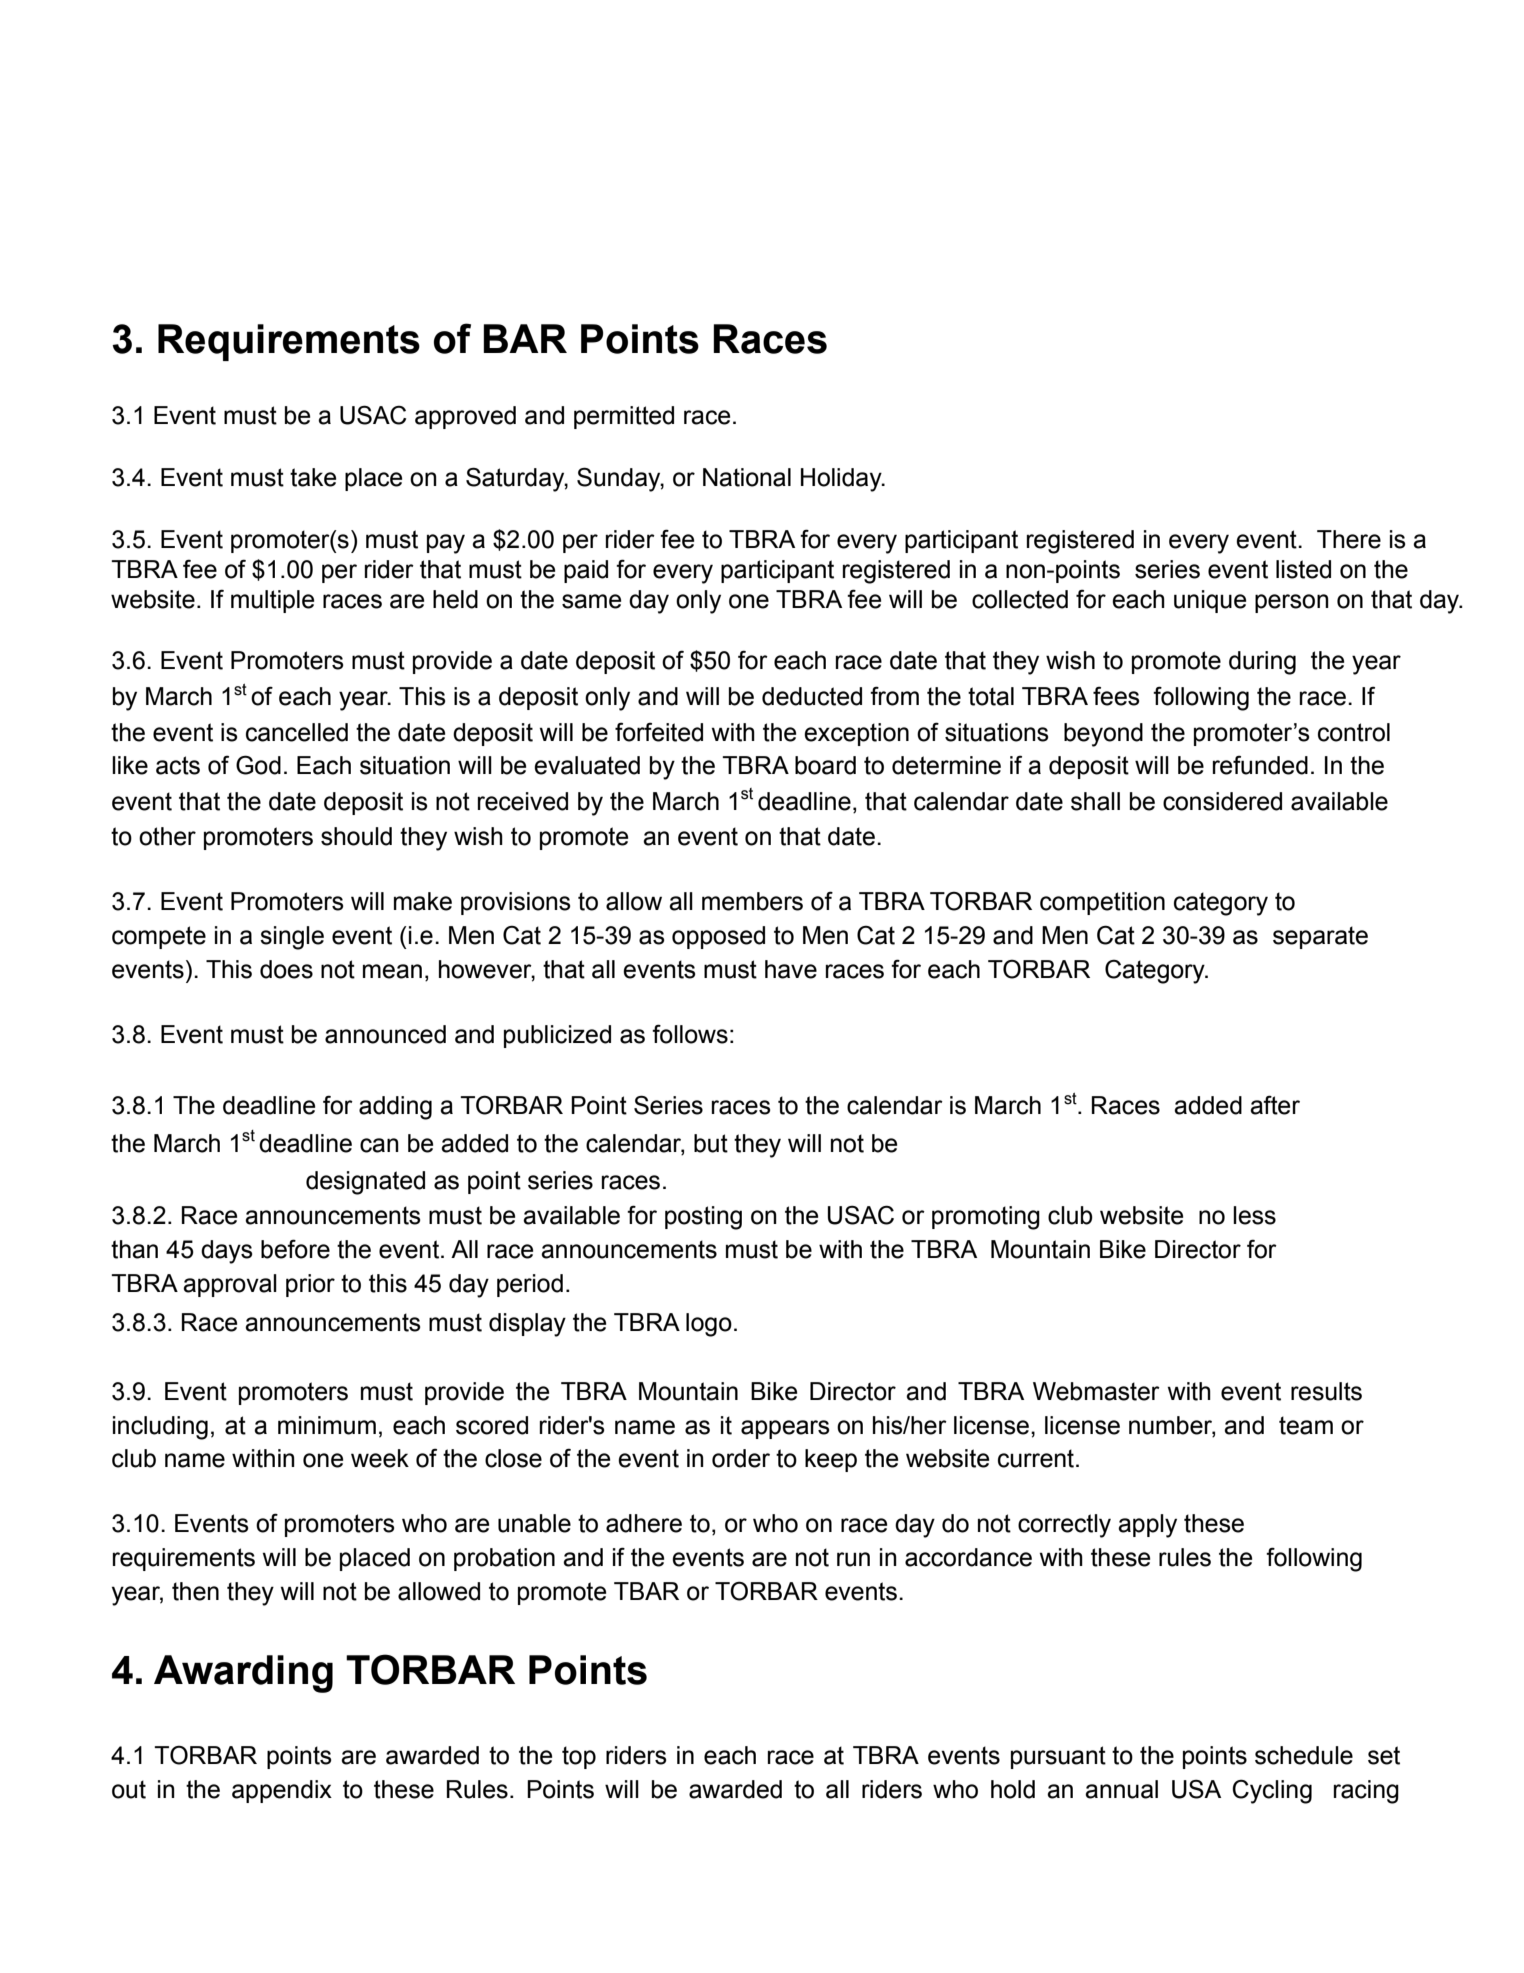 The height and width of the screenshot is (1973, 1524). I want to click on separate, so click(1320, 937).
